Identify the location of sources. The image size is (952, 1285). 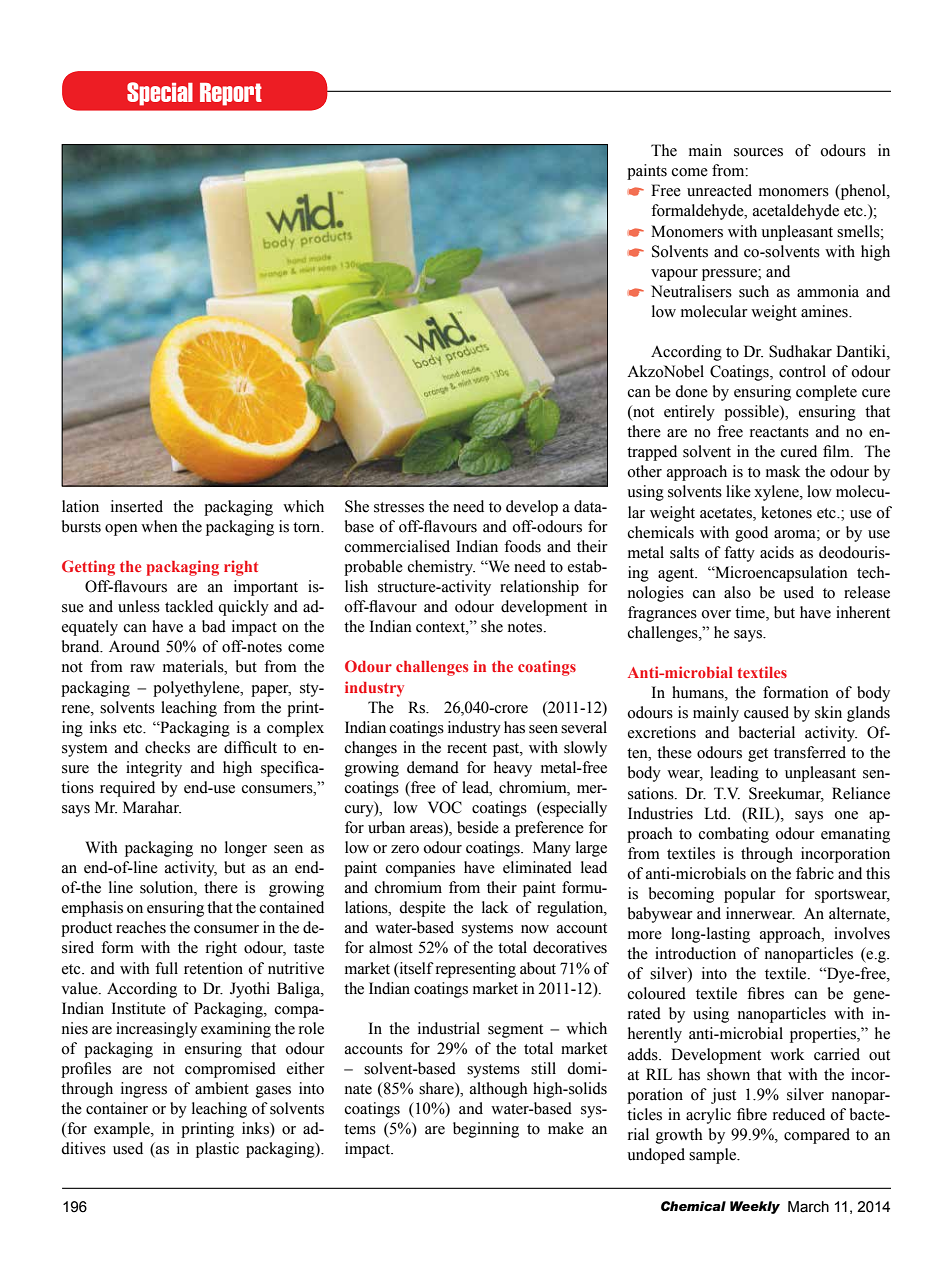
(758, 152).
